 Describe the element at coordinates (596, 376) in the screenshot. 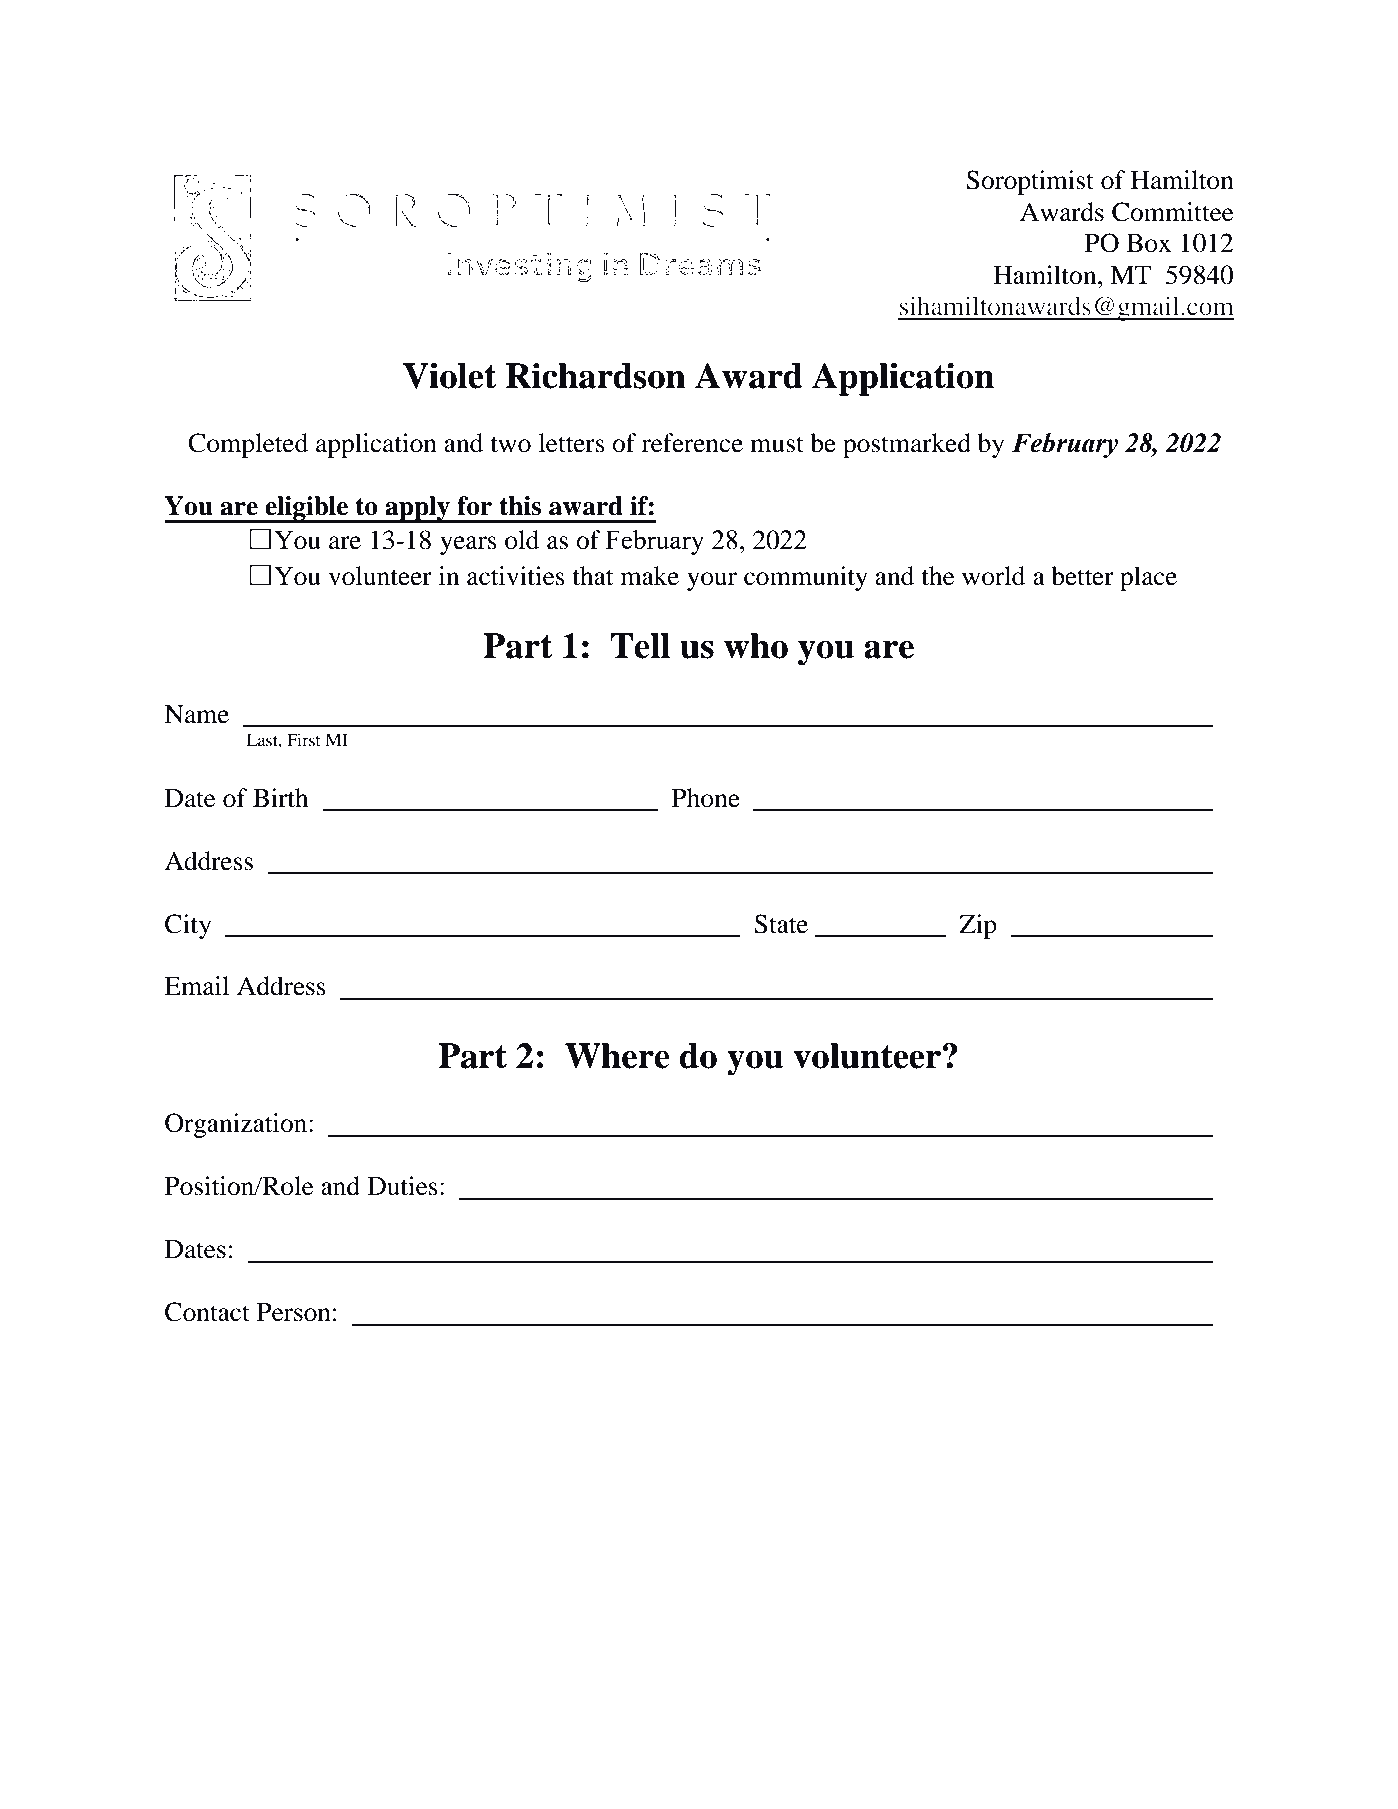

I see `Richardson` at that location.
